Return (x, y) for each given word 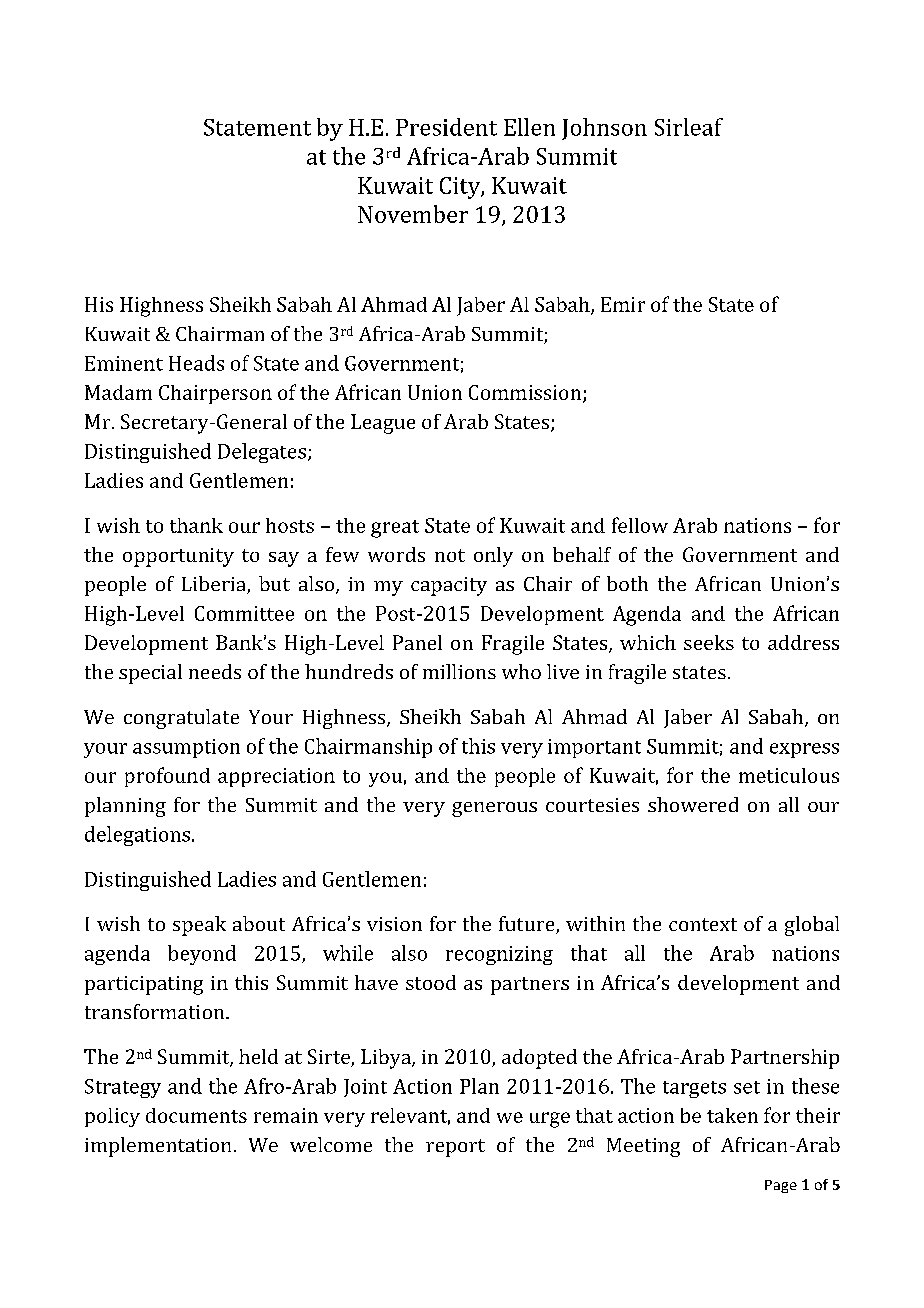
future (528, 925)
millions (459, 671)
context (703, 924)
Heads (196, 363)
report (455, 1148)
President (446, 127)
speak (199, 926)
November (413, 214)
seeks (709, 642)
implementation (158, 1147)
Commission (526, 393)
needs (215, 671)
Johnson (604, 129)
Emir (623, 304)
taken (732, 1115)
